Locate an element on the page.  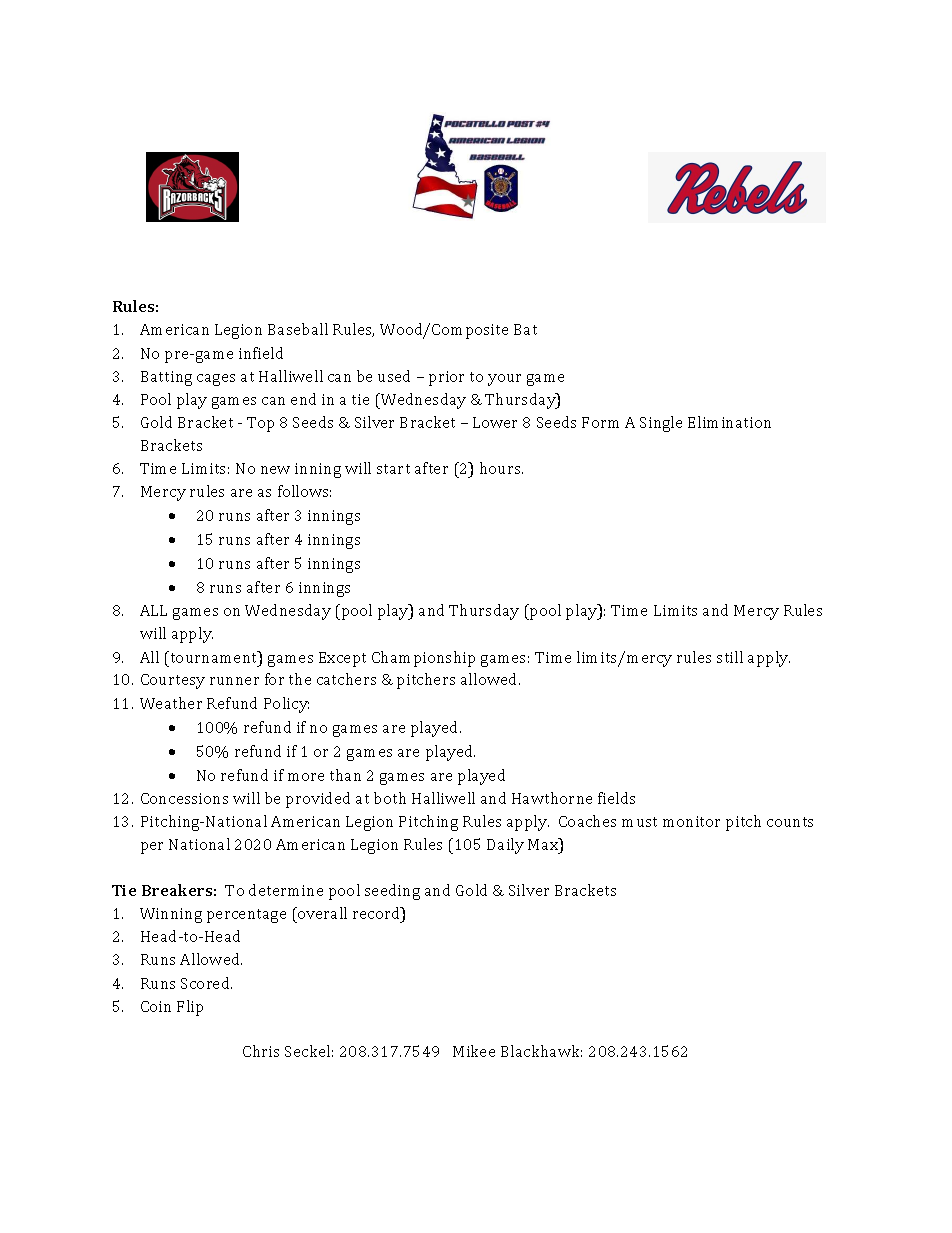
runner is located at coordinates (234, 681).
